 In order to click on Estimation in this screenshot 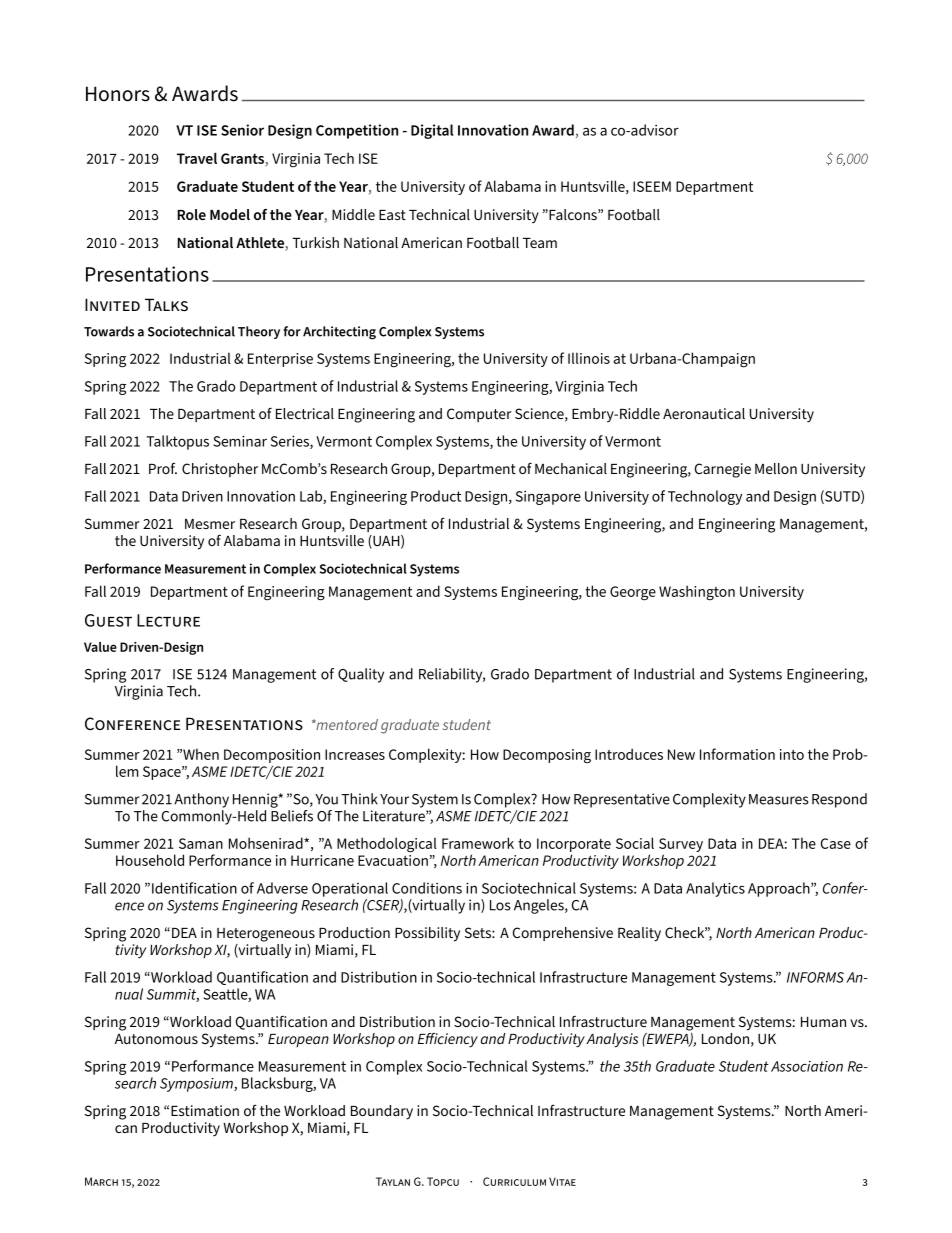, I will do `click(205, 1110)`.
